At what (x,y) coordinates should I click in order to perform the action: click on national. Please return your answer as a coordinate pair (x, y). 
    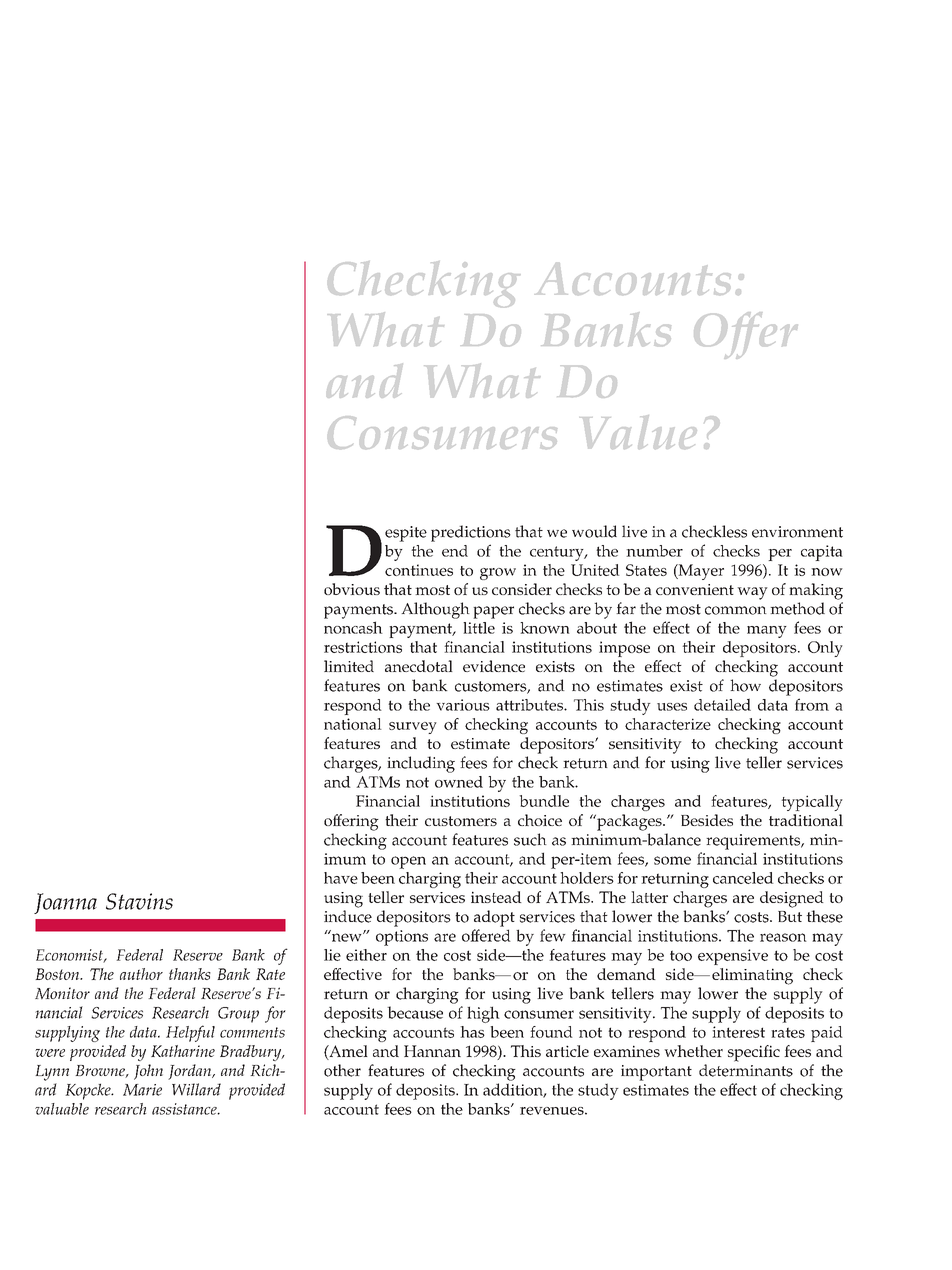
    Looking at the image, I should click on (353, 724).
